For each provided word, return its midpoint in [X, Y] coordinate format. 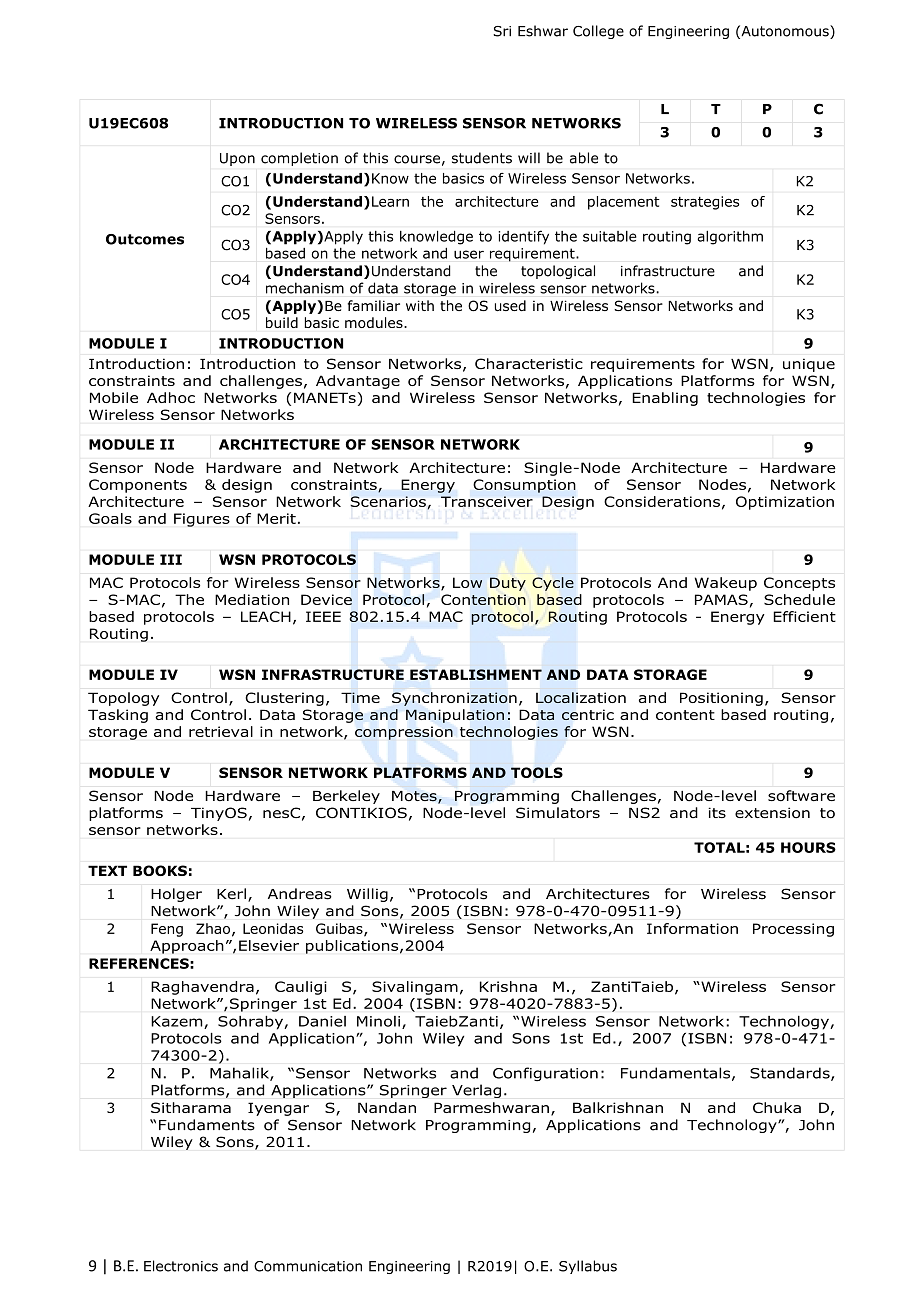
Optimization [785, 503]
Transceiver [487, 501]
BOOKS [160, 870]
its [717, 812]
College [598, 32]
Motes [415, 797]
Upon [237, 159]
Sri [502, 31]
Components [138, 486]
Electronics [181, 1266]
